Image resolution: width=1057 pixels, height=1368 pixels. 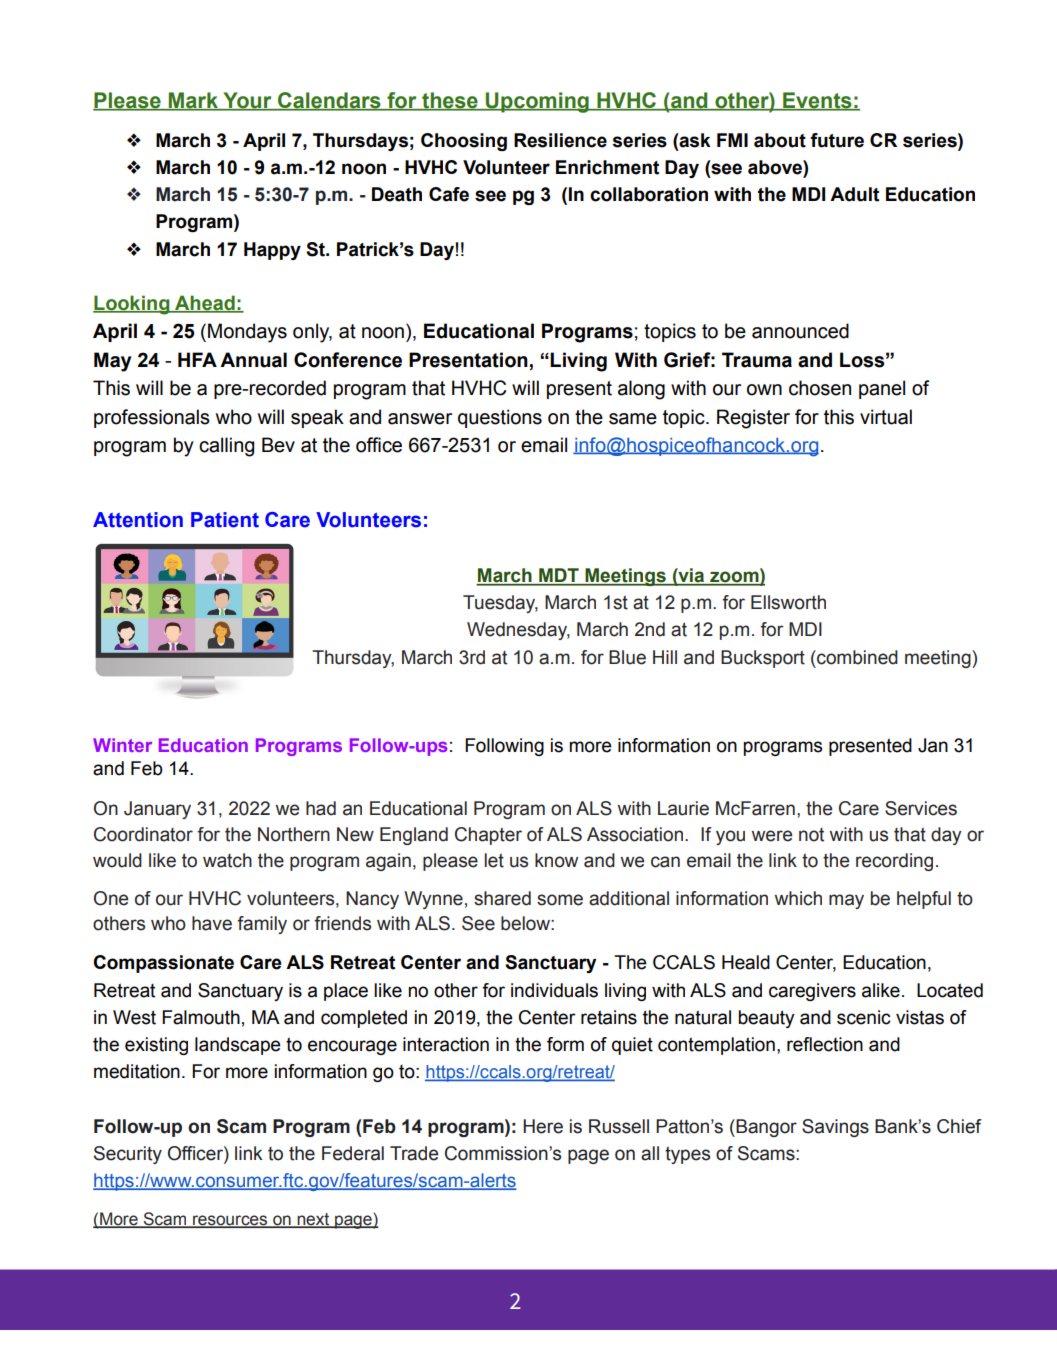 What do you see at coordinates (560, 900) in the image?
I see `some` at bounding box center [560, 900].
